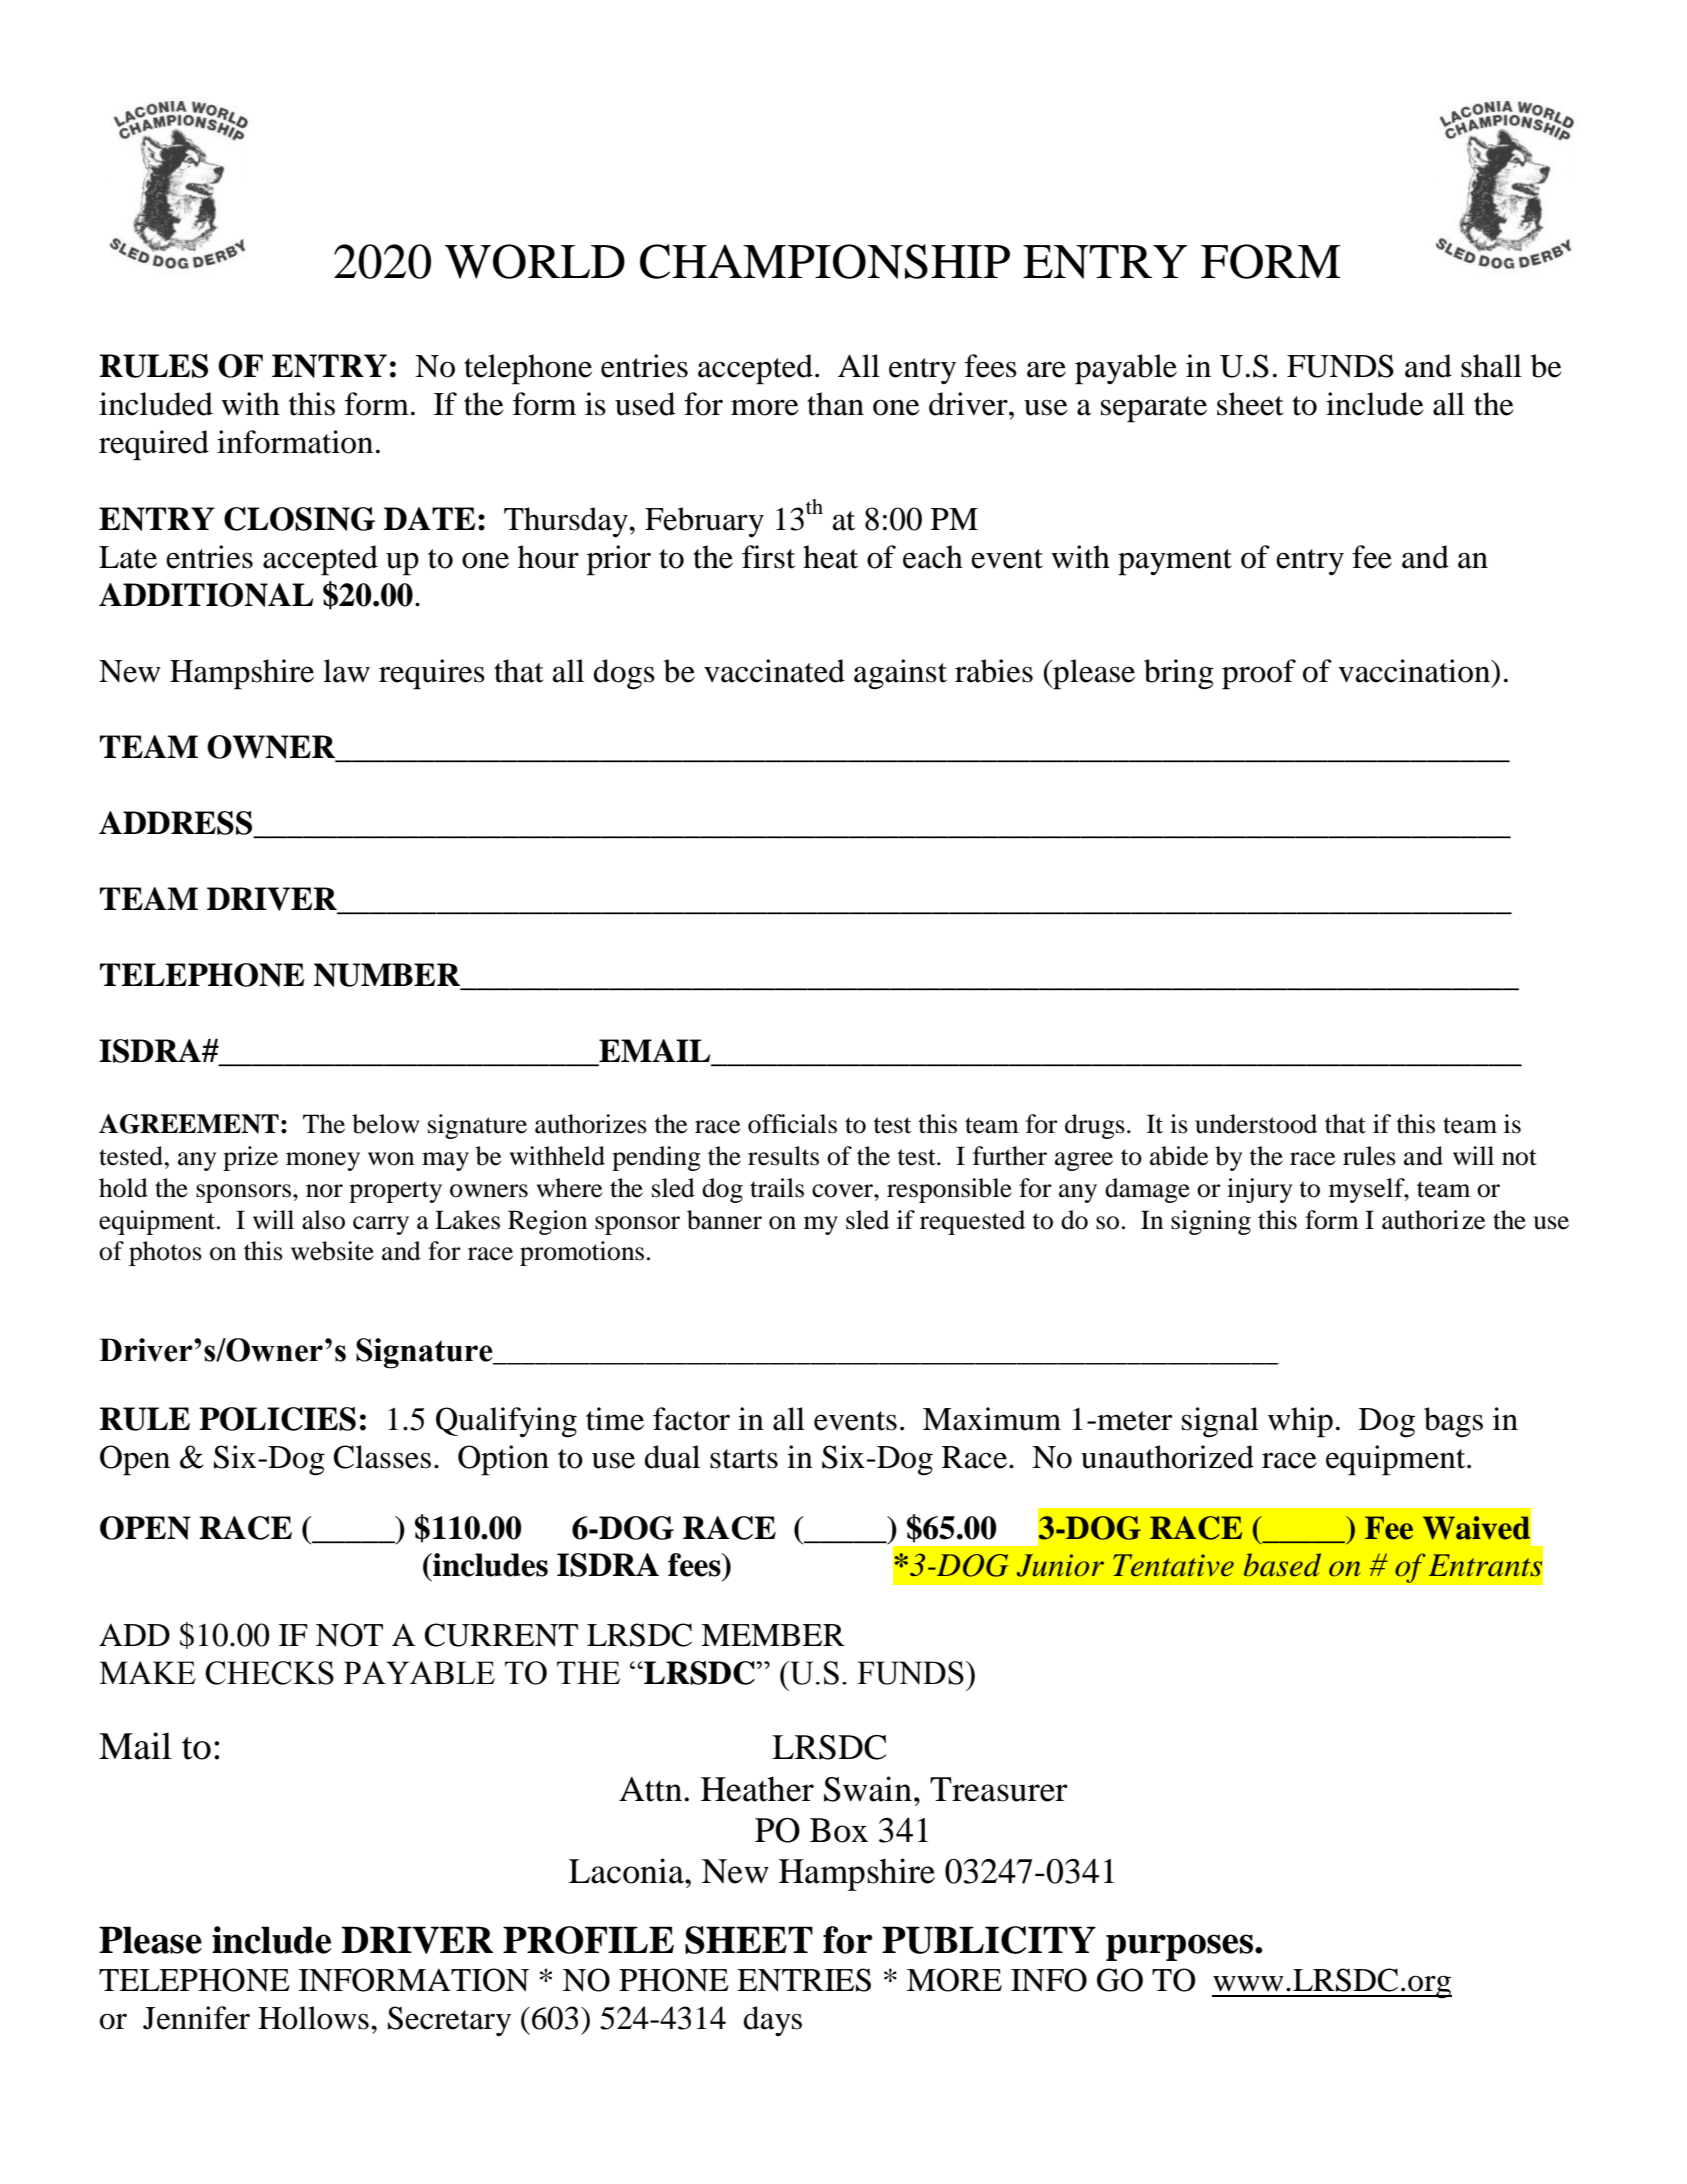  I want to click on shall, so click(1491, 366).
